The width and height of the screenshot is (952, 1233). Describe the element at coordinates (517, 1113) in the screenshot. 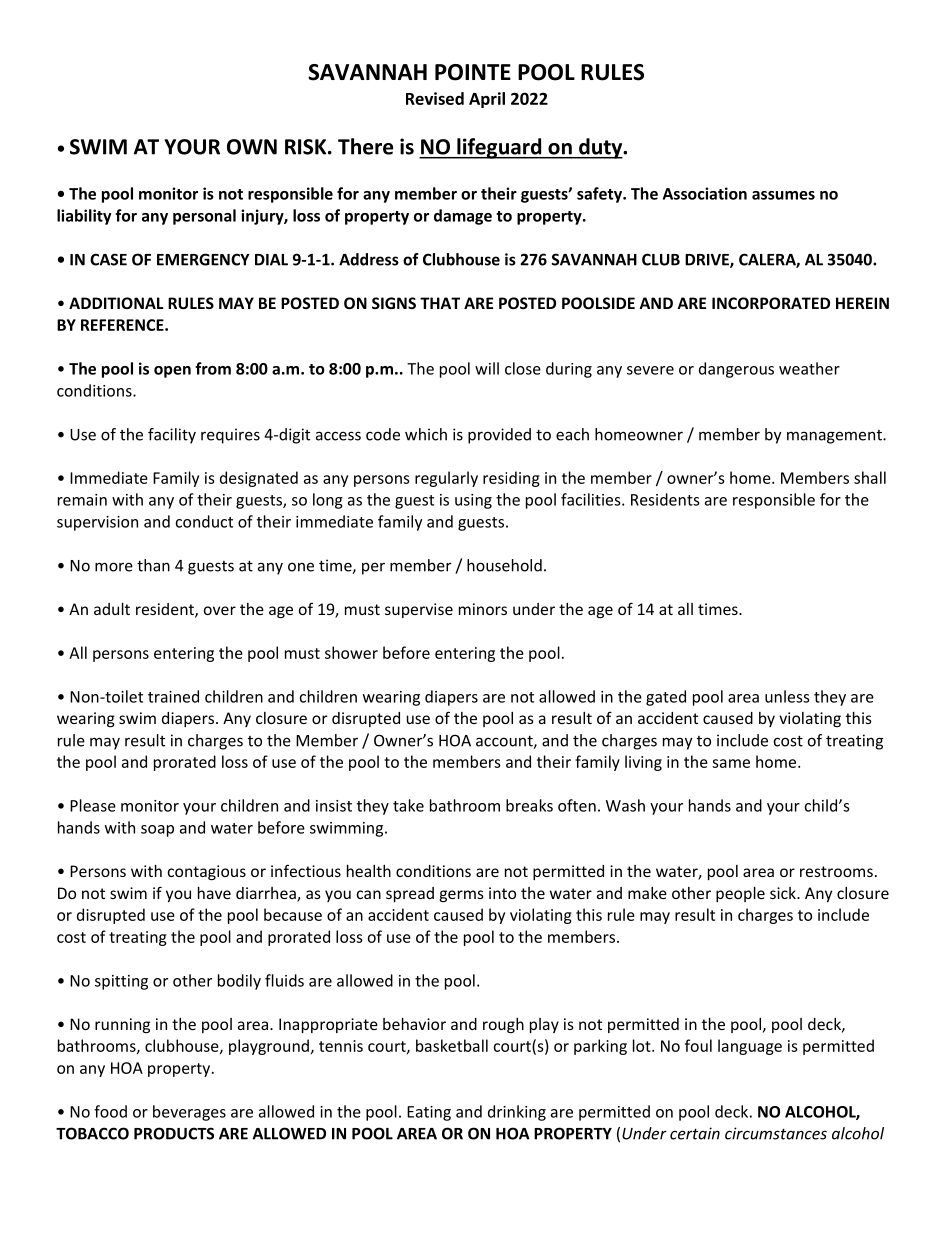

I see `drinking` at that location.
